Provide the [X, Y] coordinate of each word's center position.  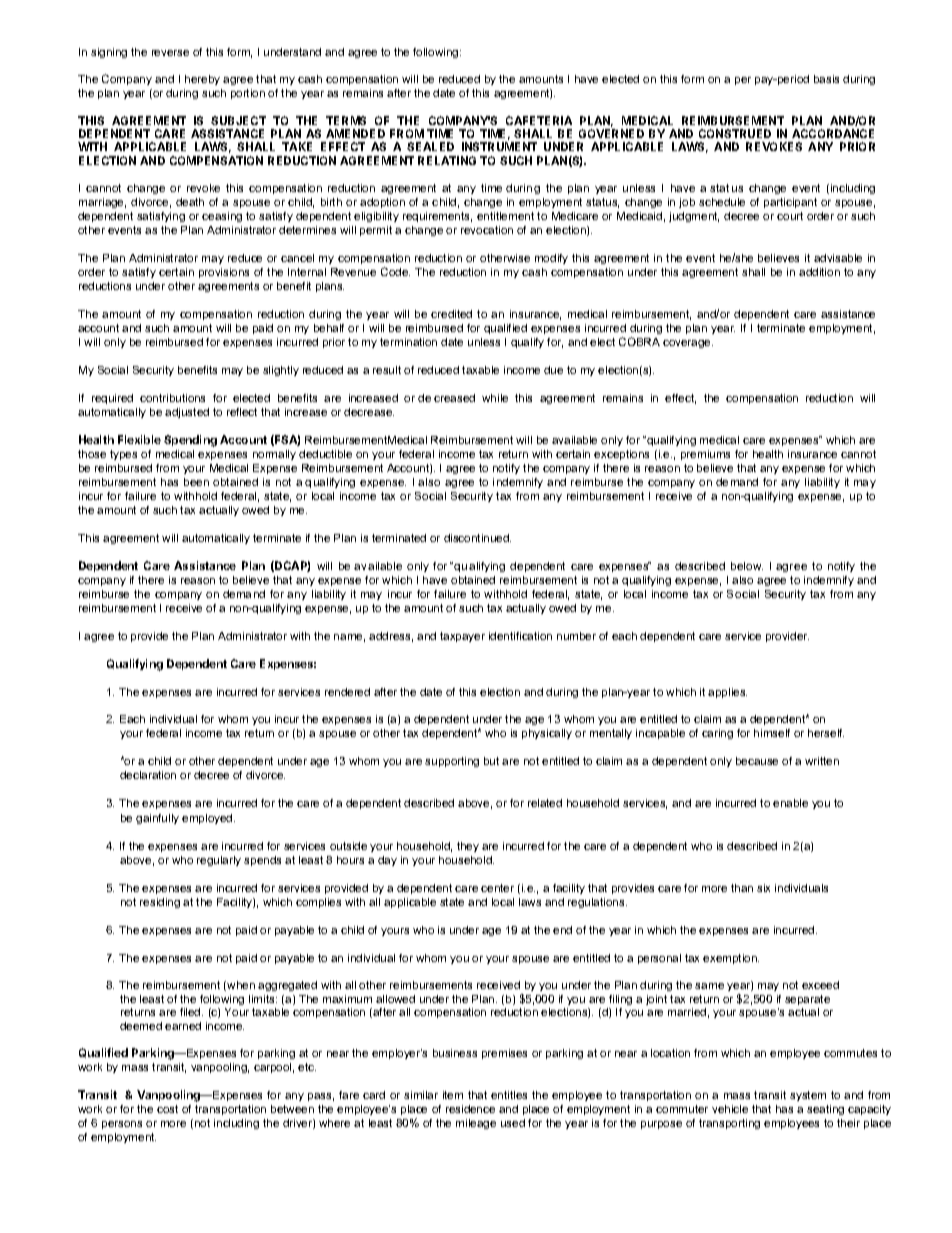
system [808, 1096]
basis [826, 79]
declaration [148, 775]
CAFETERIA [539, 120]
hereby [202, 80]
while [495, 398]
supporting [452, 762]
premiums [705, 455]
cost [167, 1109]
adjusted [187, 413]
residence [470, 1109]
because [757, 761]
